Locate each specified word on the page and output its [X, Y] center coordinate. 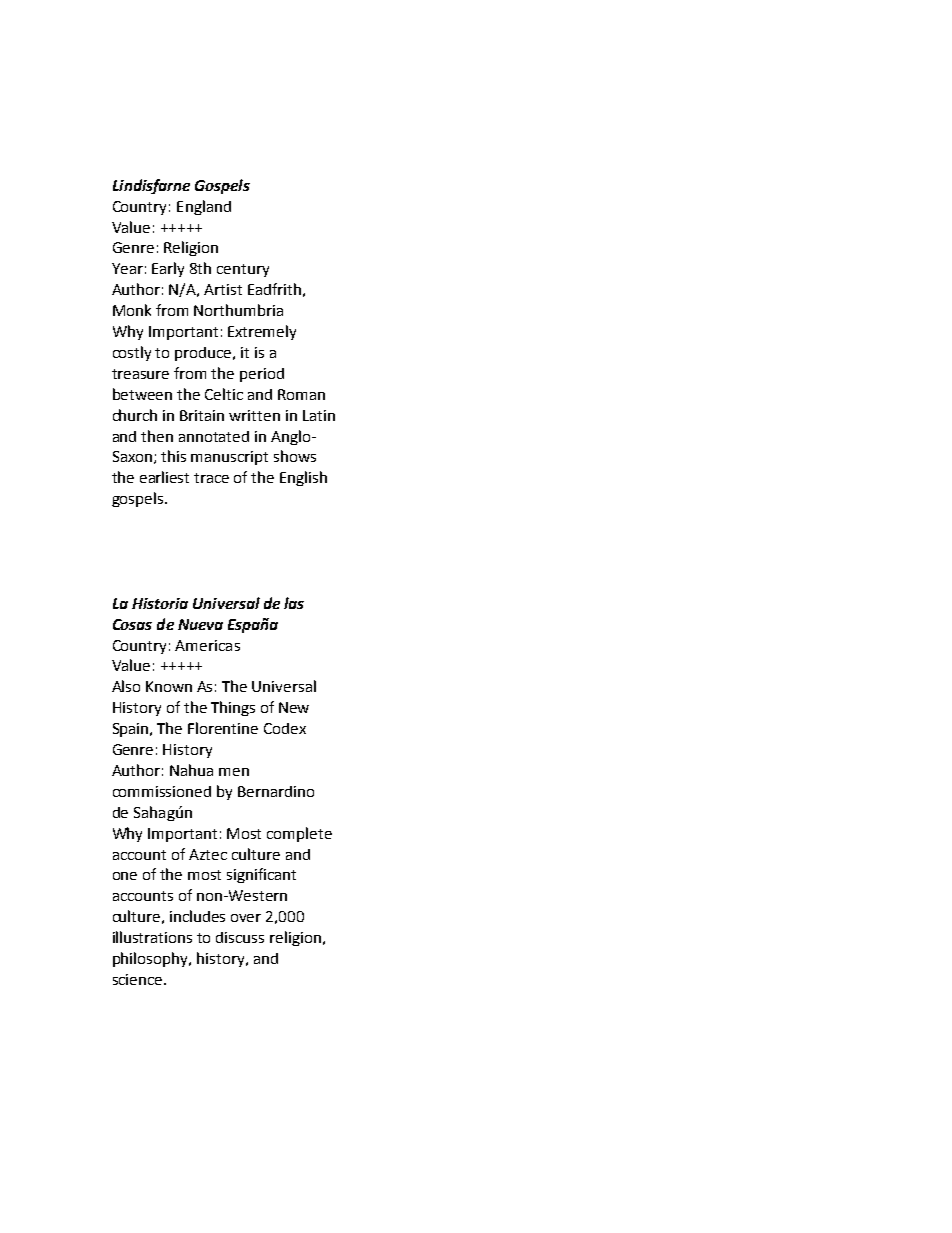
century [243, 270]
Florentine [223, 728]
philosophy [152, 959]
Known [169, 686]
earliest [164, 477]
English [303, 478]
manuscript [229, 458]
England [204, 207]
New [294, 707]
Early [168, 269]
